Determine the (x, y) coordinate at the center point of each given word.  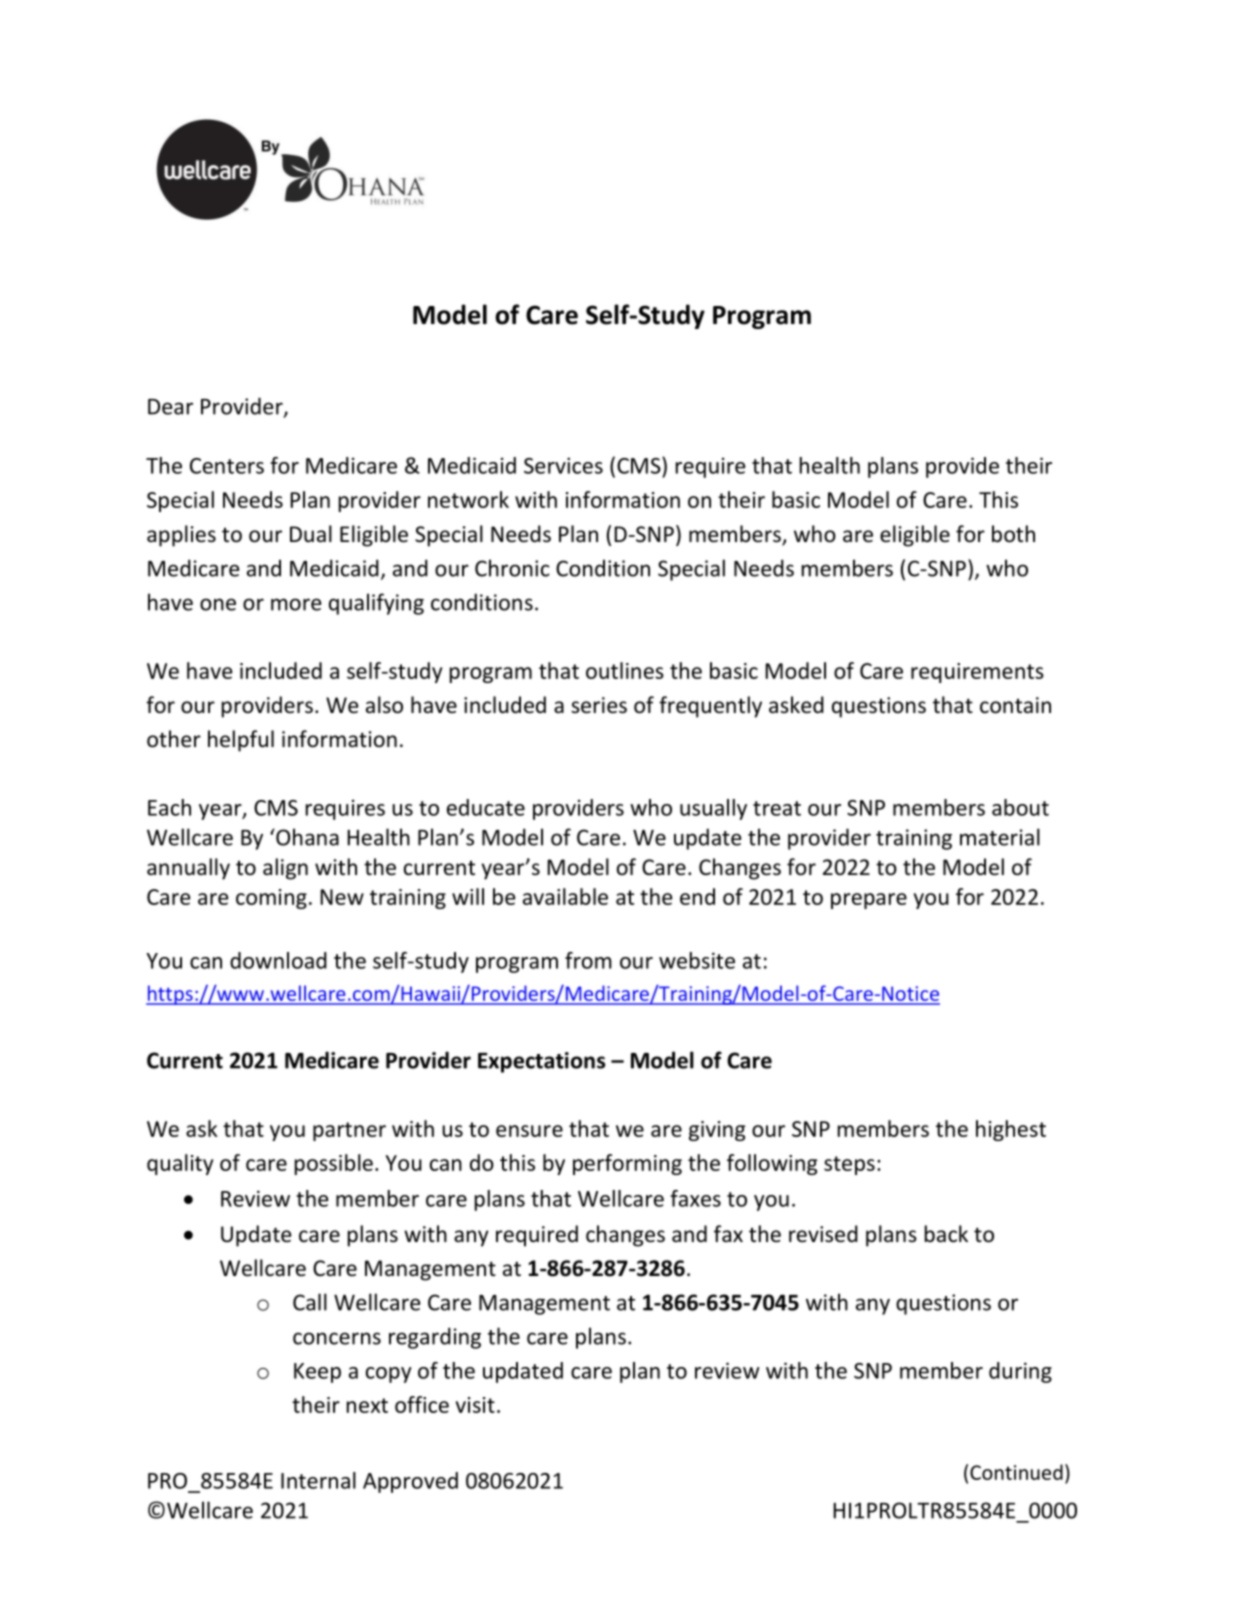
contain (1015, 705)
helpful (241, 741)
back (946, 1234)
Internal (318, 1480)
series (599, 705)
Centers (227, 466)
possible (334, 1164)
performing (627, 1164)
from (588, 960)
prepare (869, 901)
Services (563, 465)
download (278, 960)
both (1013, 534)
